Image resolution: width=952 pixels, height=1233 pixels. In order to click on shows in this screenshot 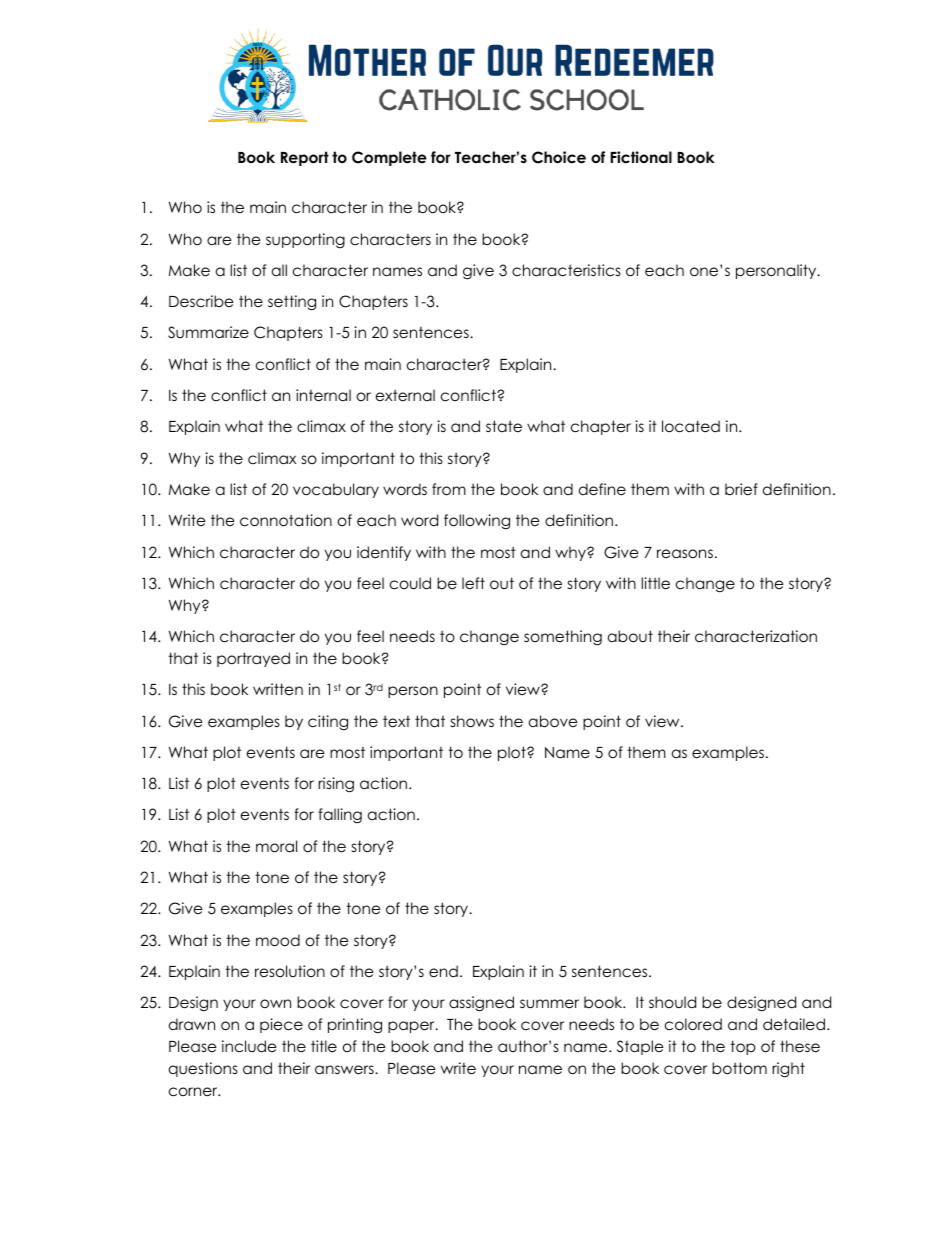, I will do `click(472, 721)`.
